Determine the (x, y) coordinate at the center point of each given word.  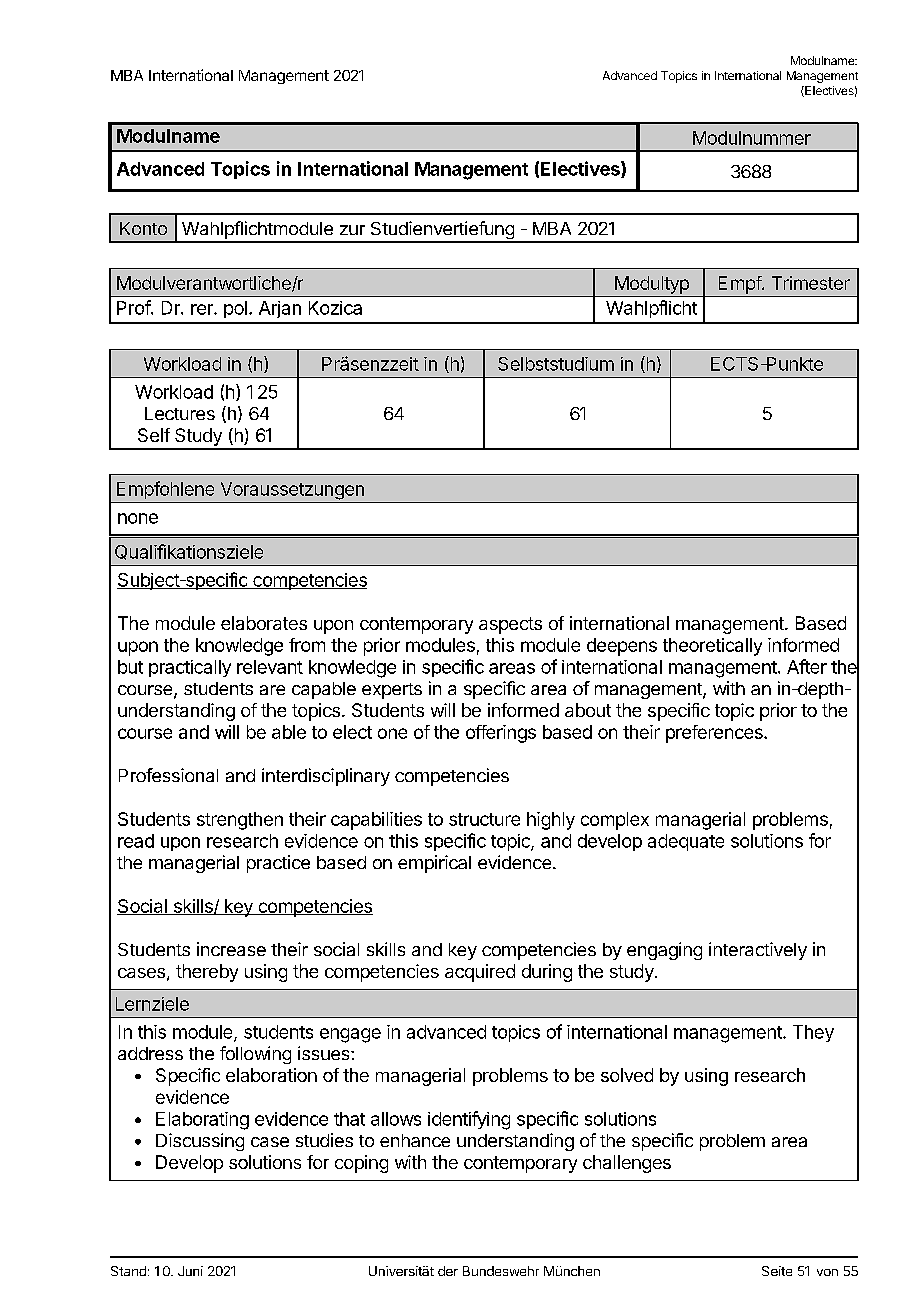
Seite (777, 1271)
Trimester (811, 283)
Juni (190, 1271)
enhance (415, 1140)
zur (352, 230)
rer (203, 309)
